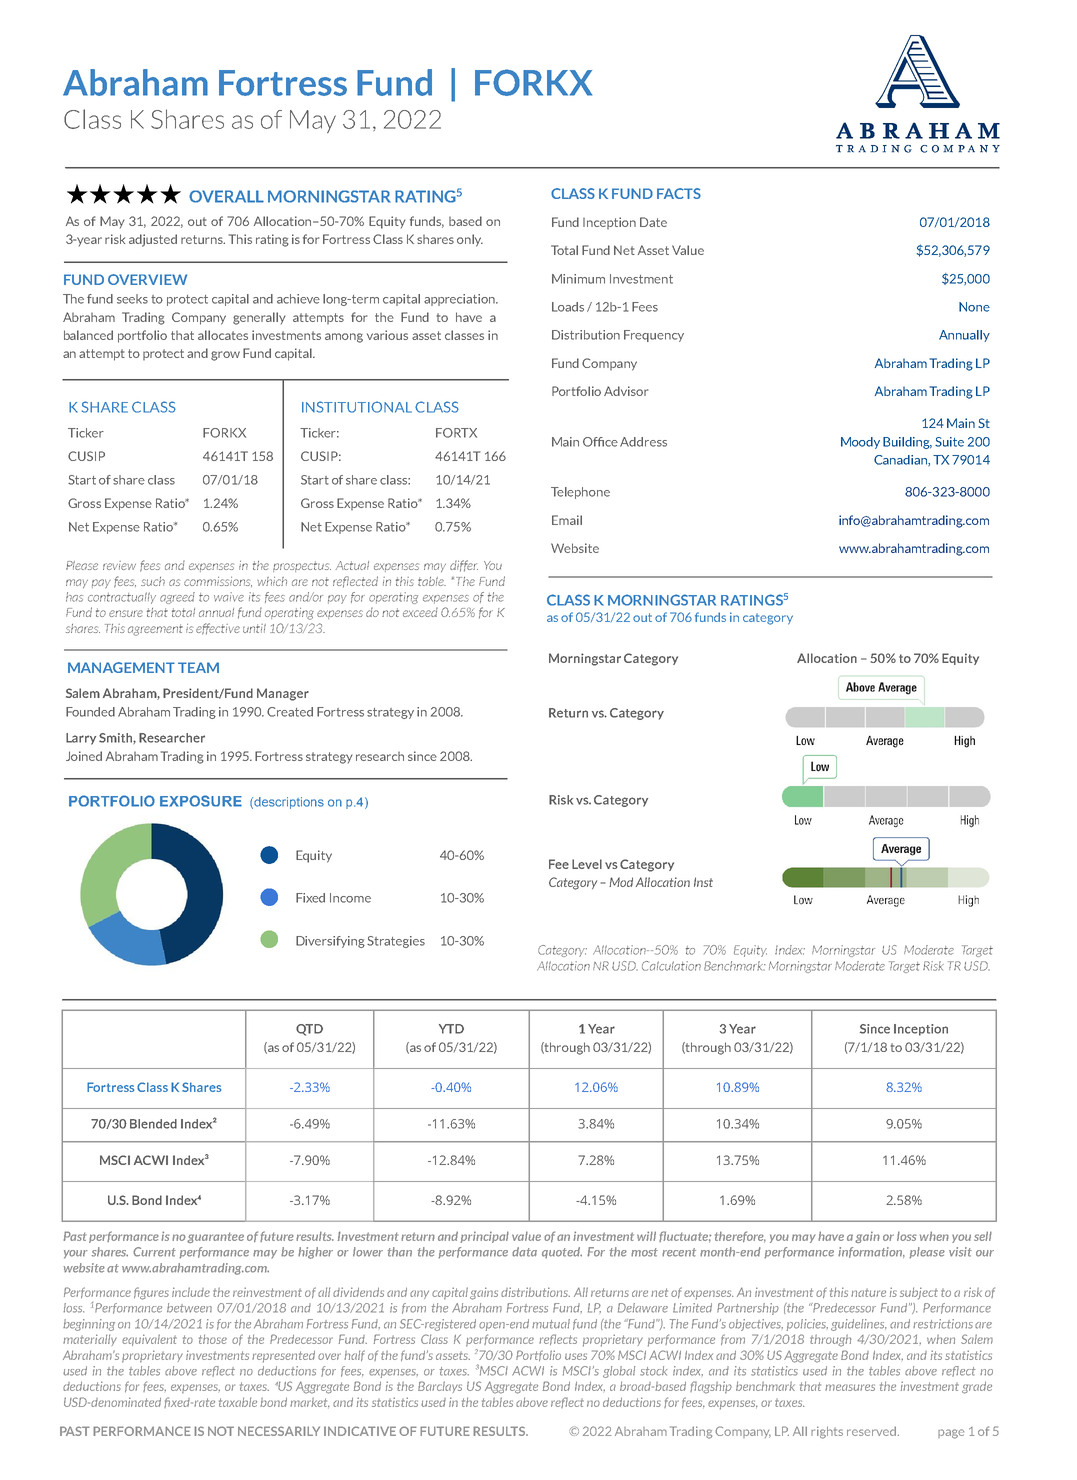  Describe the element at coordinates (238, 1402) in the page. I see `taxable` at that location.
